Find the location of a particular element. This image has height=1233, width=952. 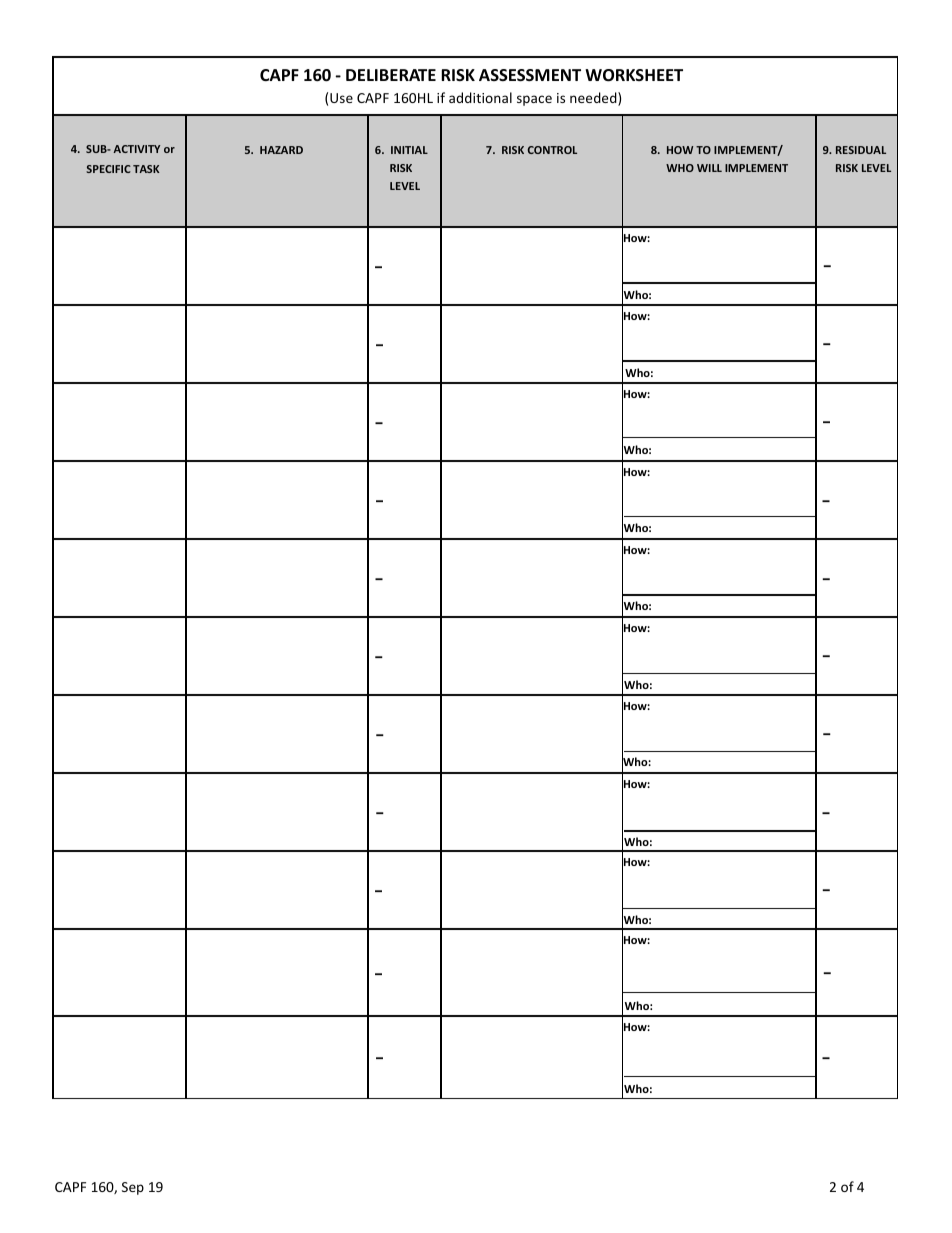

SPECIFIC is located at coordinates (108, 169).
